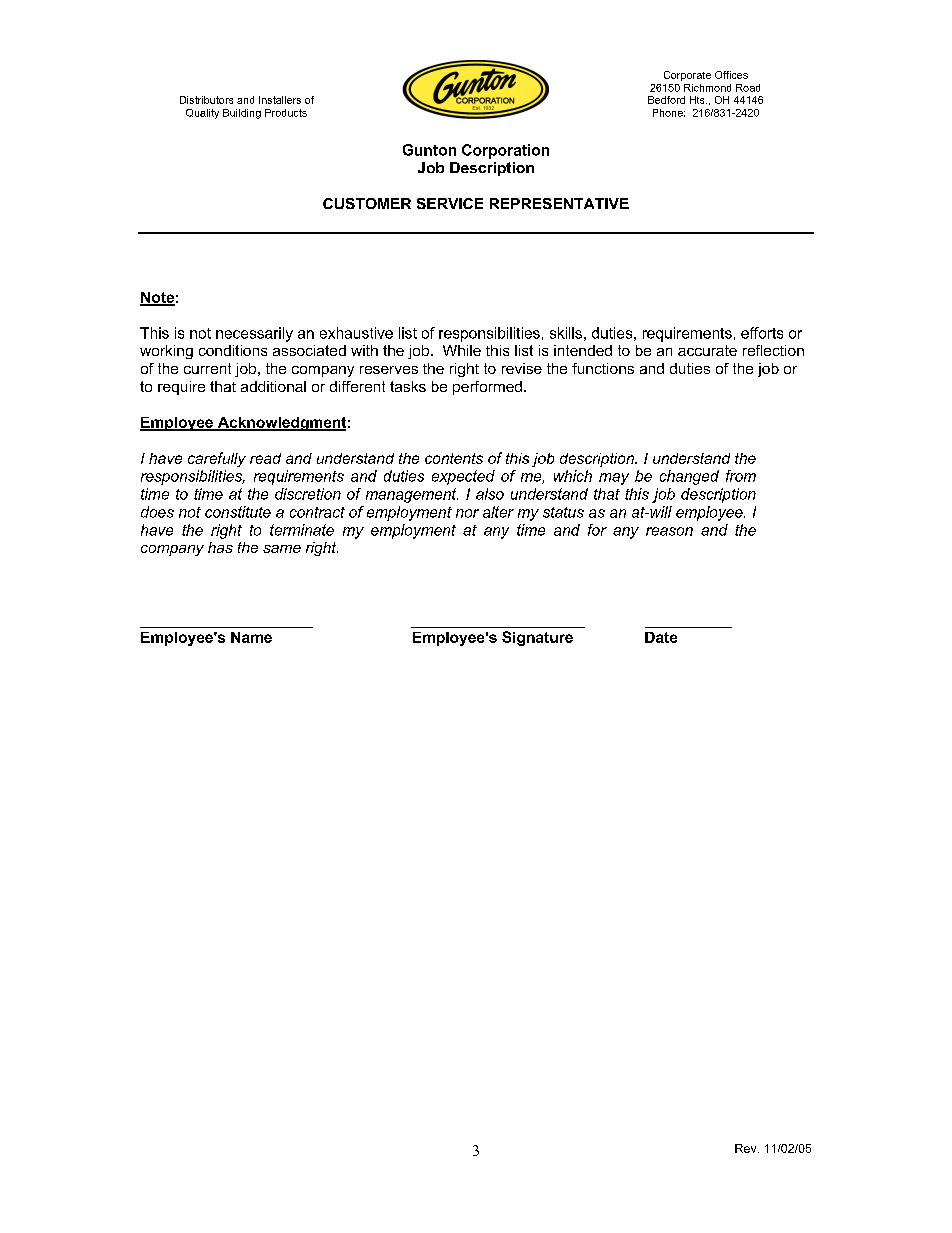  What do you see at coordinates (707, 350) in the screenshot?
I see `accurate` at bounding box center [707, 350].
